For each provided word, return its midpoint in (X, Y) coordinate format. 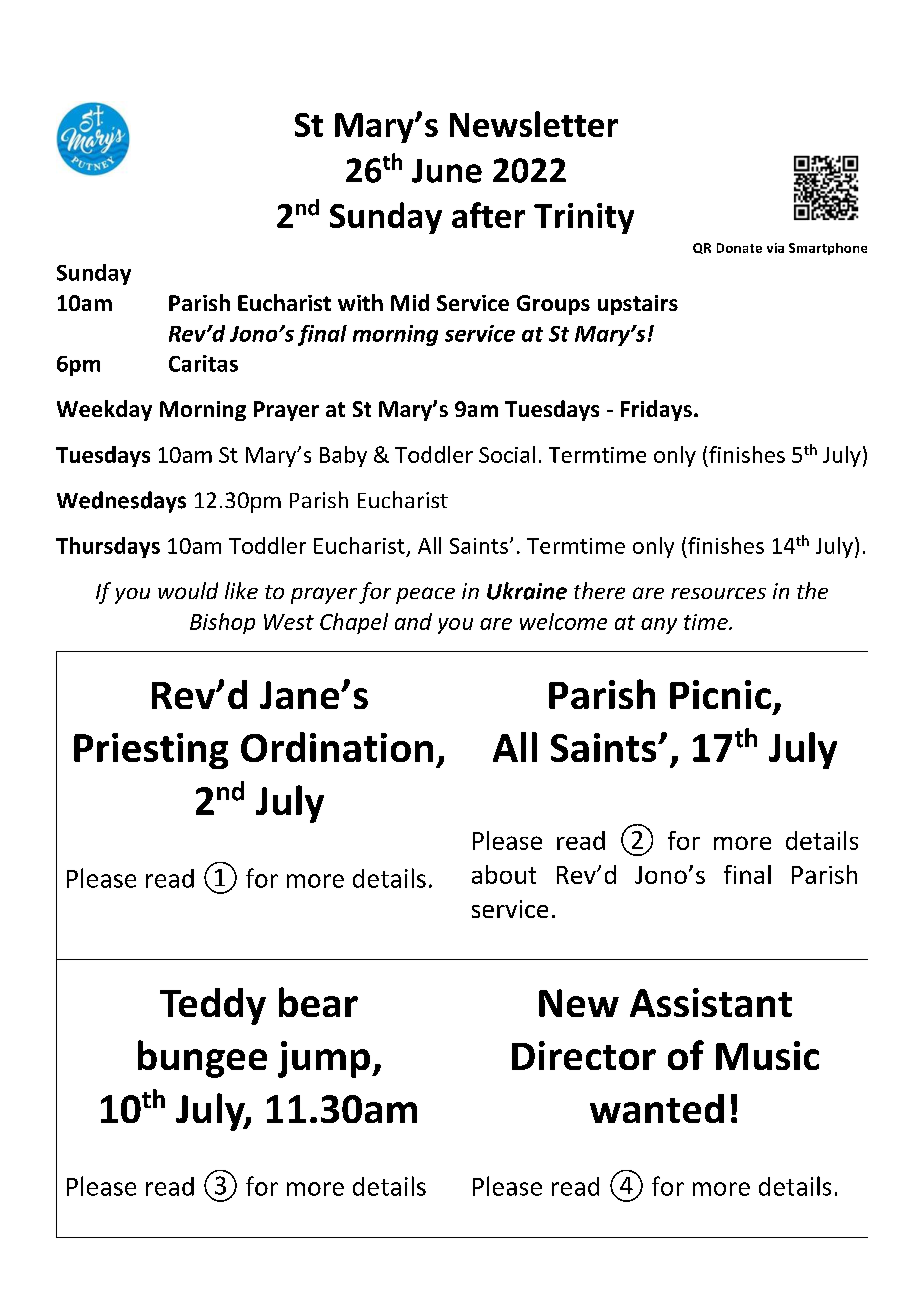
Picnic (720, 694)
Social (507, 454)
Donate (739, 248)
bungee (202, 1059)
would (188, 590)
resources (718, 593)
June (447, 171)
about (504, 874)
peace (425, 595)
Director (584, 1055)
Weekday (104, 410)
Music (767, 1055)
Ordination (337, 747)
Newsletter (534, 124)
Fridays (656, 410)
